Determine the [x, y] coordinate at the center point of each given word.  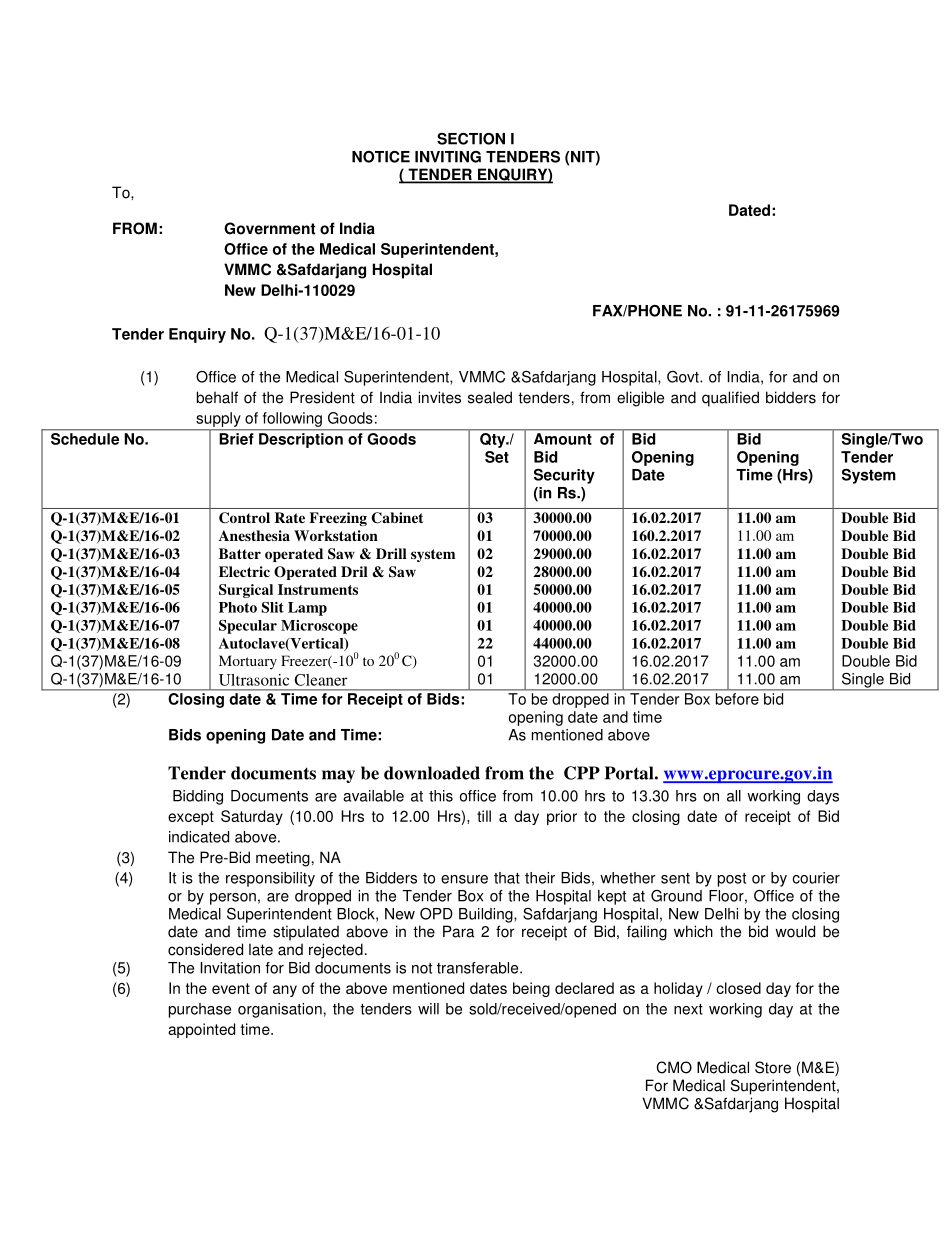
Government [269, 228]
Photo [238, 607]
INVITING [448, 157]
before [737, 699]
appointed [201, 1030]
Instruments [318, 589]
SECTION [471, 139]
